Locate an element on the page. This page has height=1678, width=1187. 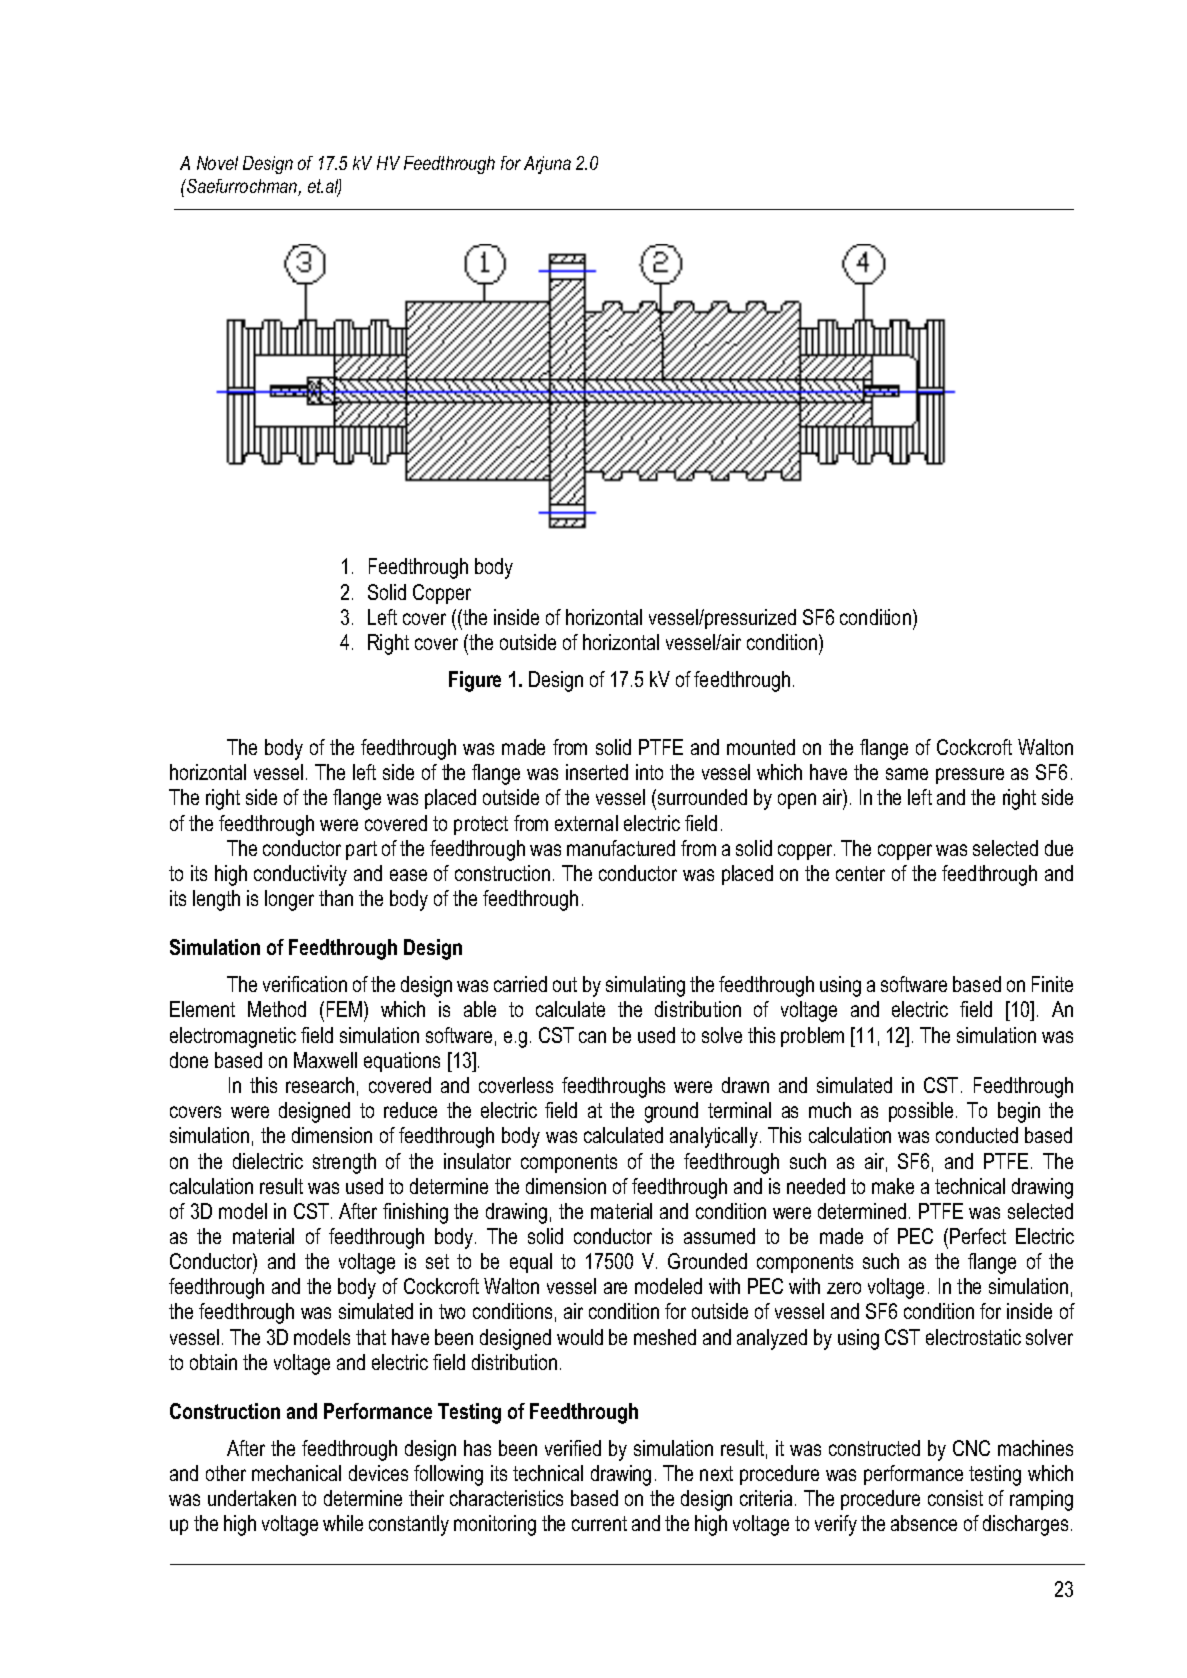
can is located at coordinates (592, 1037).
